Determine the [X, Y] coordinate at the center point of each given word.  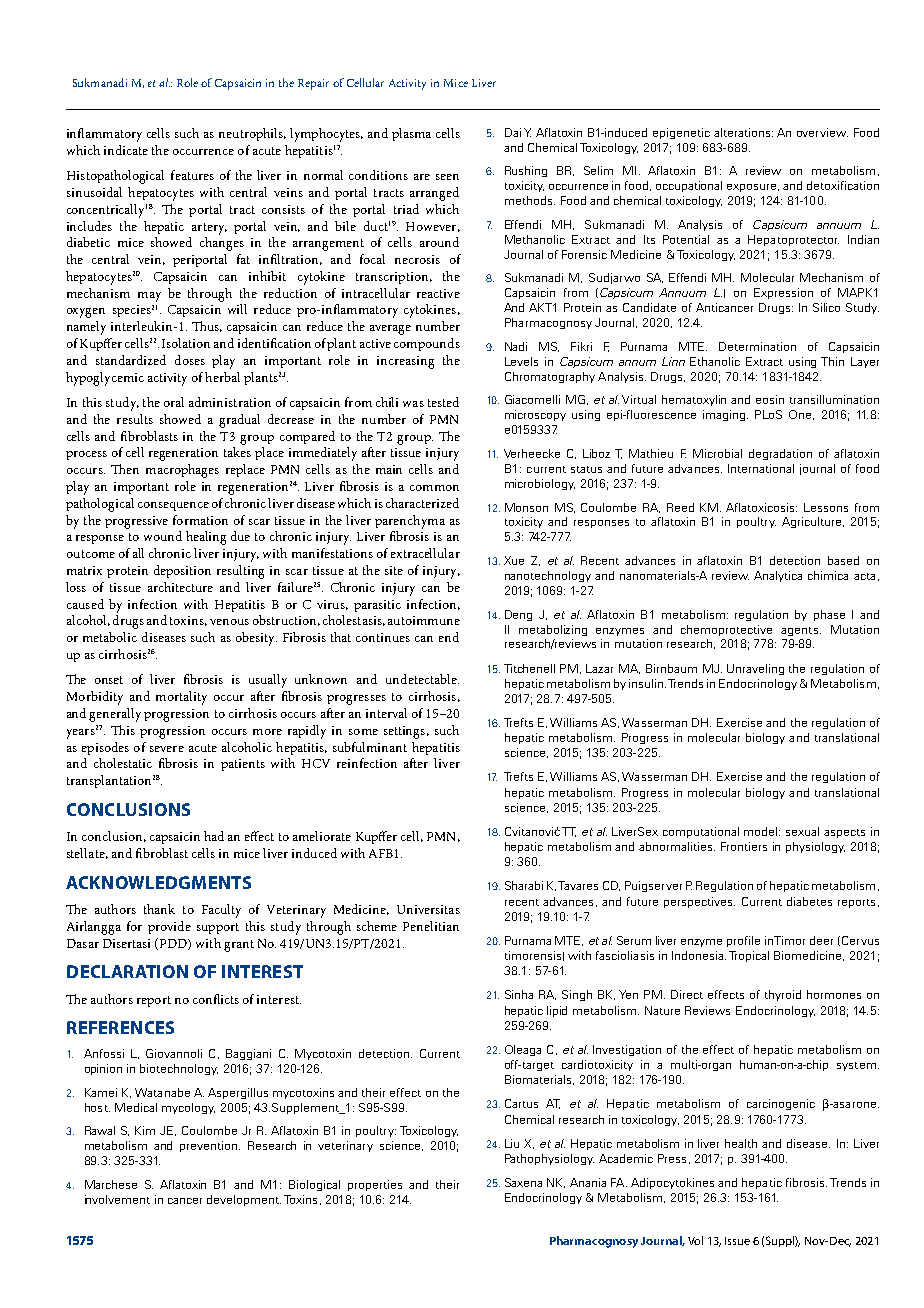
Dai [513, 132]
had [214, 836]
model [762, 831]
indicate [126, 150]
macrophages [182, 471]
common [434, 488]
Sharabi [524, 885]
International [761, 468]
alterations [743, 132]
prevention [210, 1146]
